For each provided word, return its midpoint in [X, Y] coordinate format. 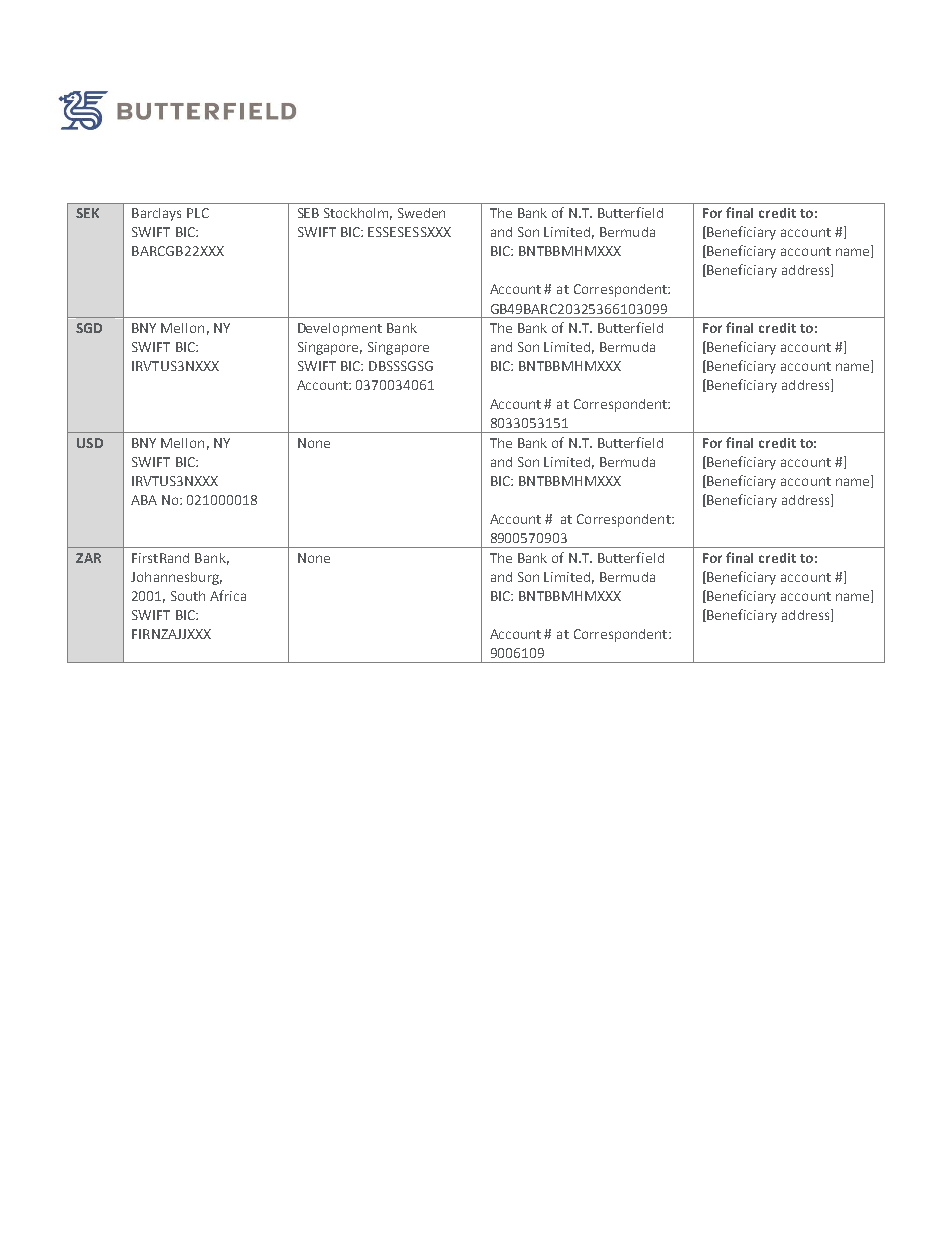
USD [90, 443]
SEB [308, 213]
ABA [144, 500]
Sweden [421, 213]
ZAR [88, 558]
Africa [228, 595]
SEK [87, 213]
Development [340, 329]
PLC [198, 213]
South [188, 596]
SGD [89, 328]
